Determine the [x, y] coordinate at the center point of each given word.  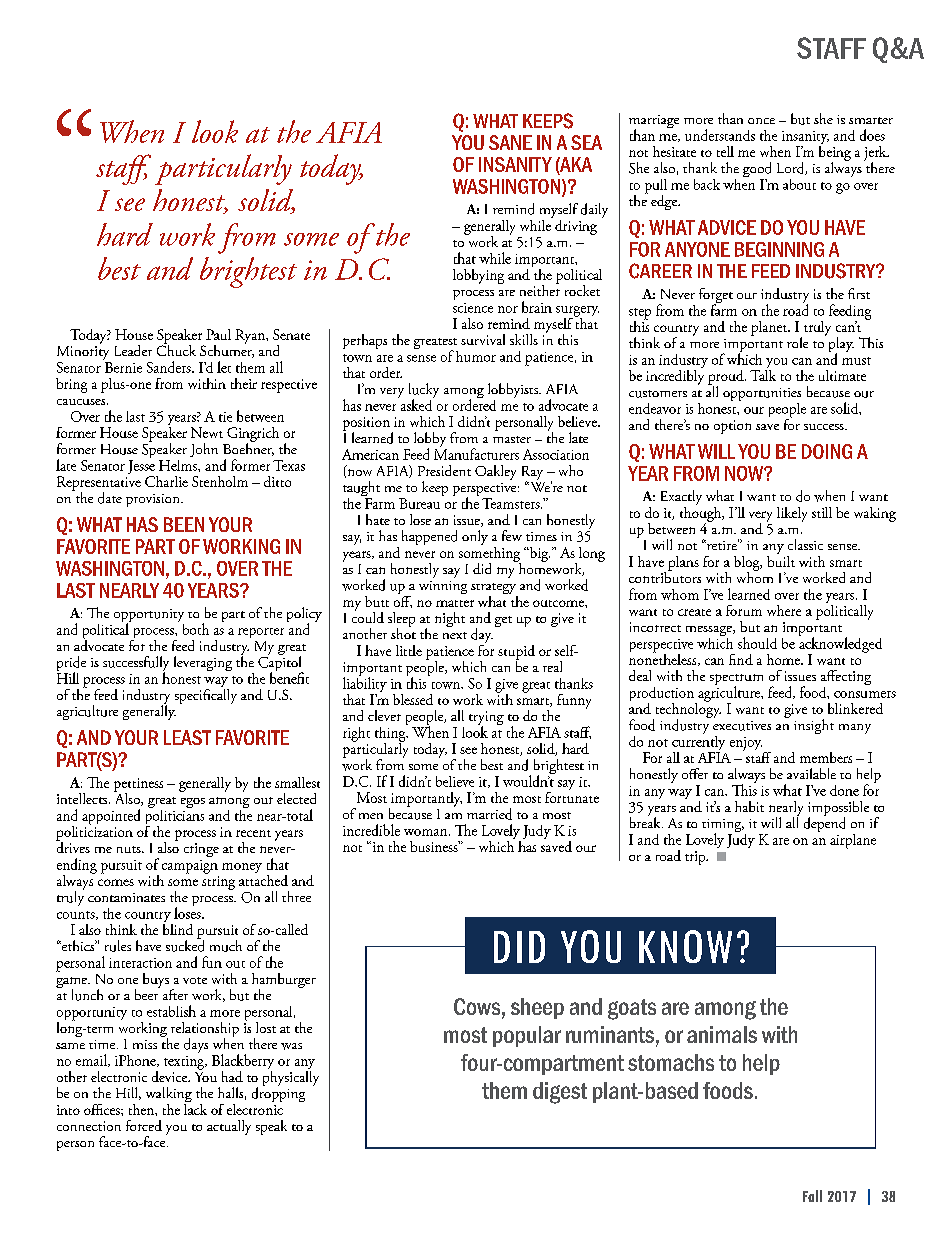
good [757, 171]
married [489, 814]
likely [792, 514]
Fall [812, 1196]
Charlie [166, 481]
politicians [175, 817]
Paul [218, 334]
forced [144, 1125]
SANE [510, 142]
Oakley [495, 472]
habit [749, 806]
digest [560, 1093]
